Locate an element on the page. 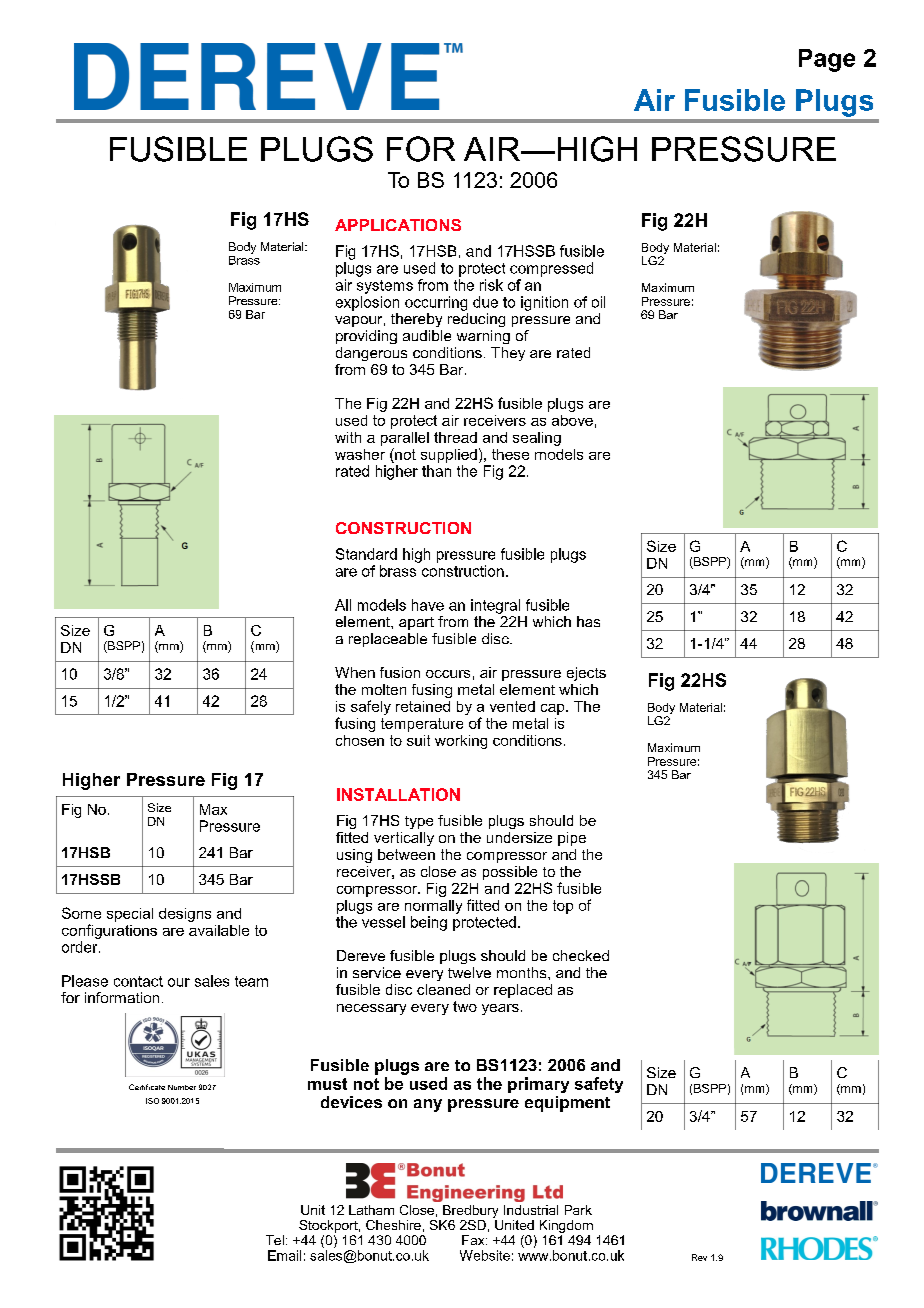 The width and height of the document is (924, 1308). Park is located at coordinates (578, 1210).
